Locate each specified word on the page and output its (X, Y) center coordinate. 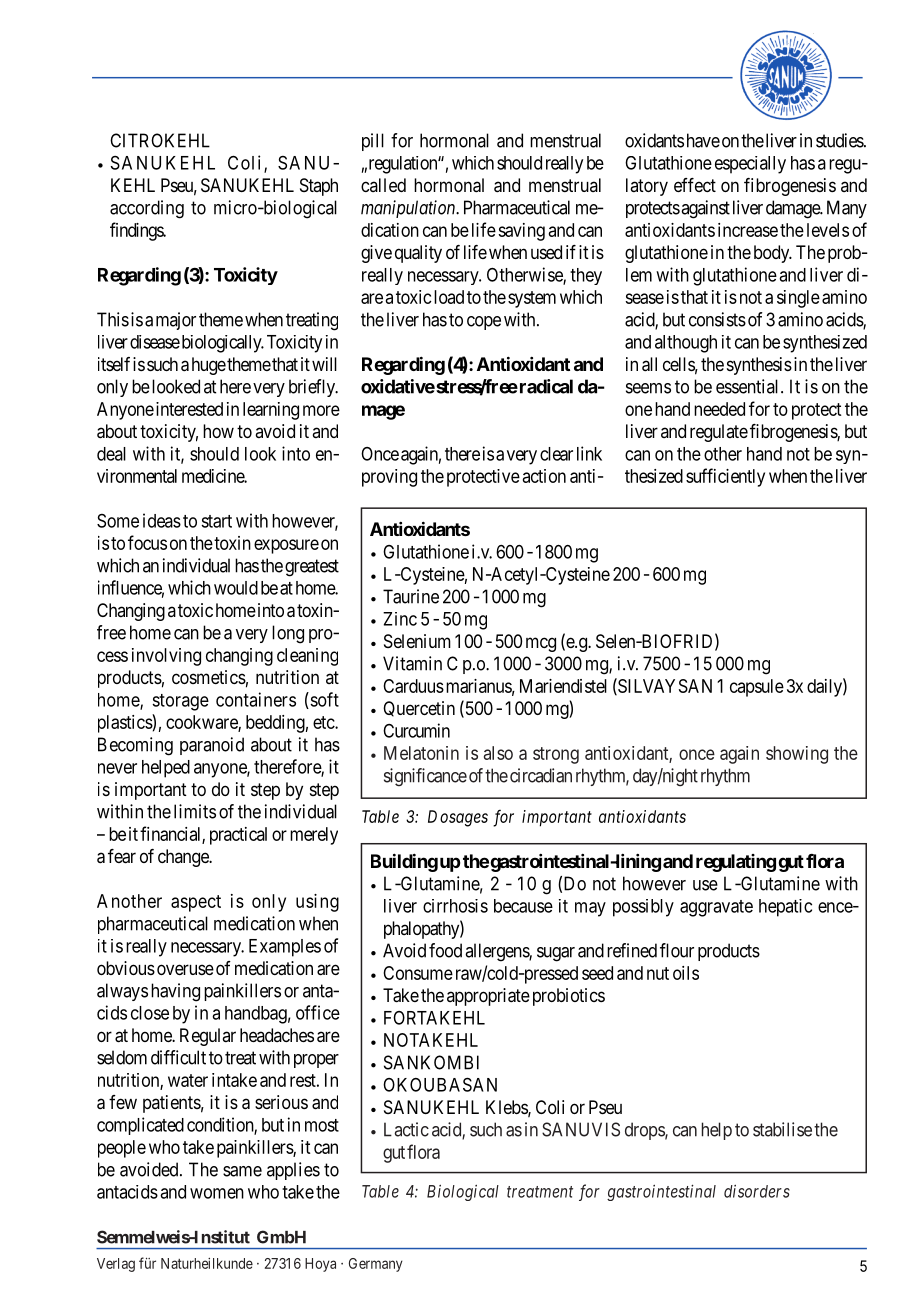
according (147, 209)
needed (719, 409)
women (217, 1193)
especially (750, 165)
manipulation (409, 209)
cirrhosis (455, 906)
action (544, 476)
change (184, 858)
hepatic (785, 908)
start (216, 521)
